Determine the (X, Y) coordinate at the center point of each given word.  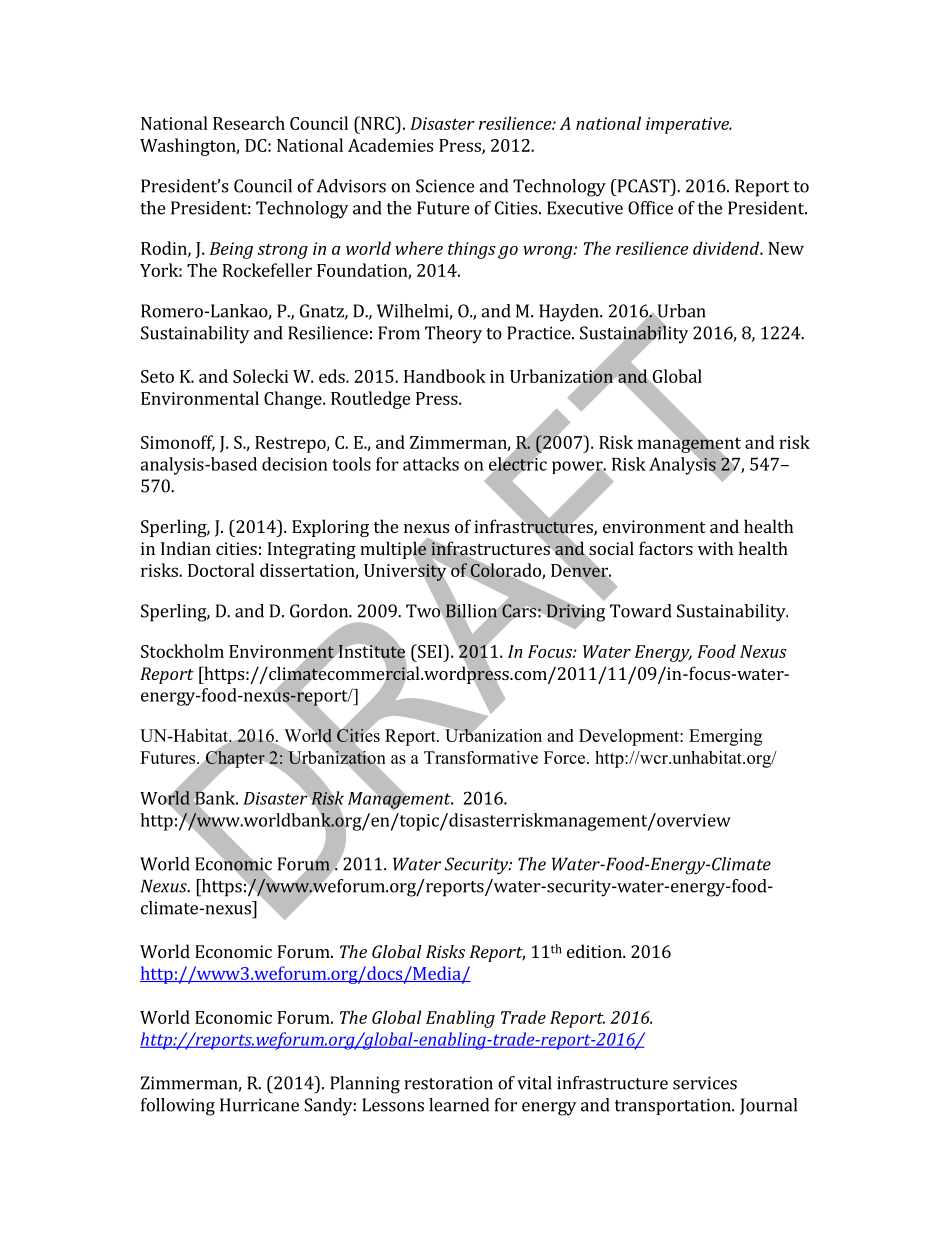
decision (295, 464)
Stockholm (182, 651)
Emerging (725, 737)
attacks (431, 464)
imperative (688, 125)
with (715, 548)
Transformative (481, 757)
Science (445, 186)
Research (249, 123)
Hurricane (259, 1105)
